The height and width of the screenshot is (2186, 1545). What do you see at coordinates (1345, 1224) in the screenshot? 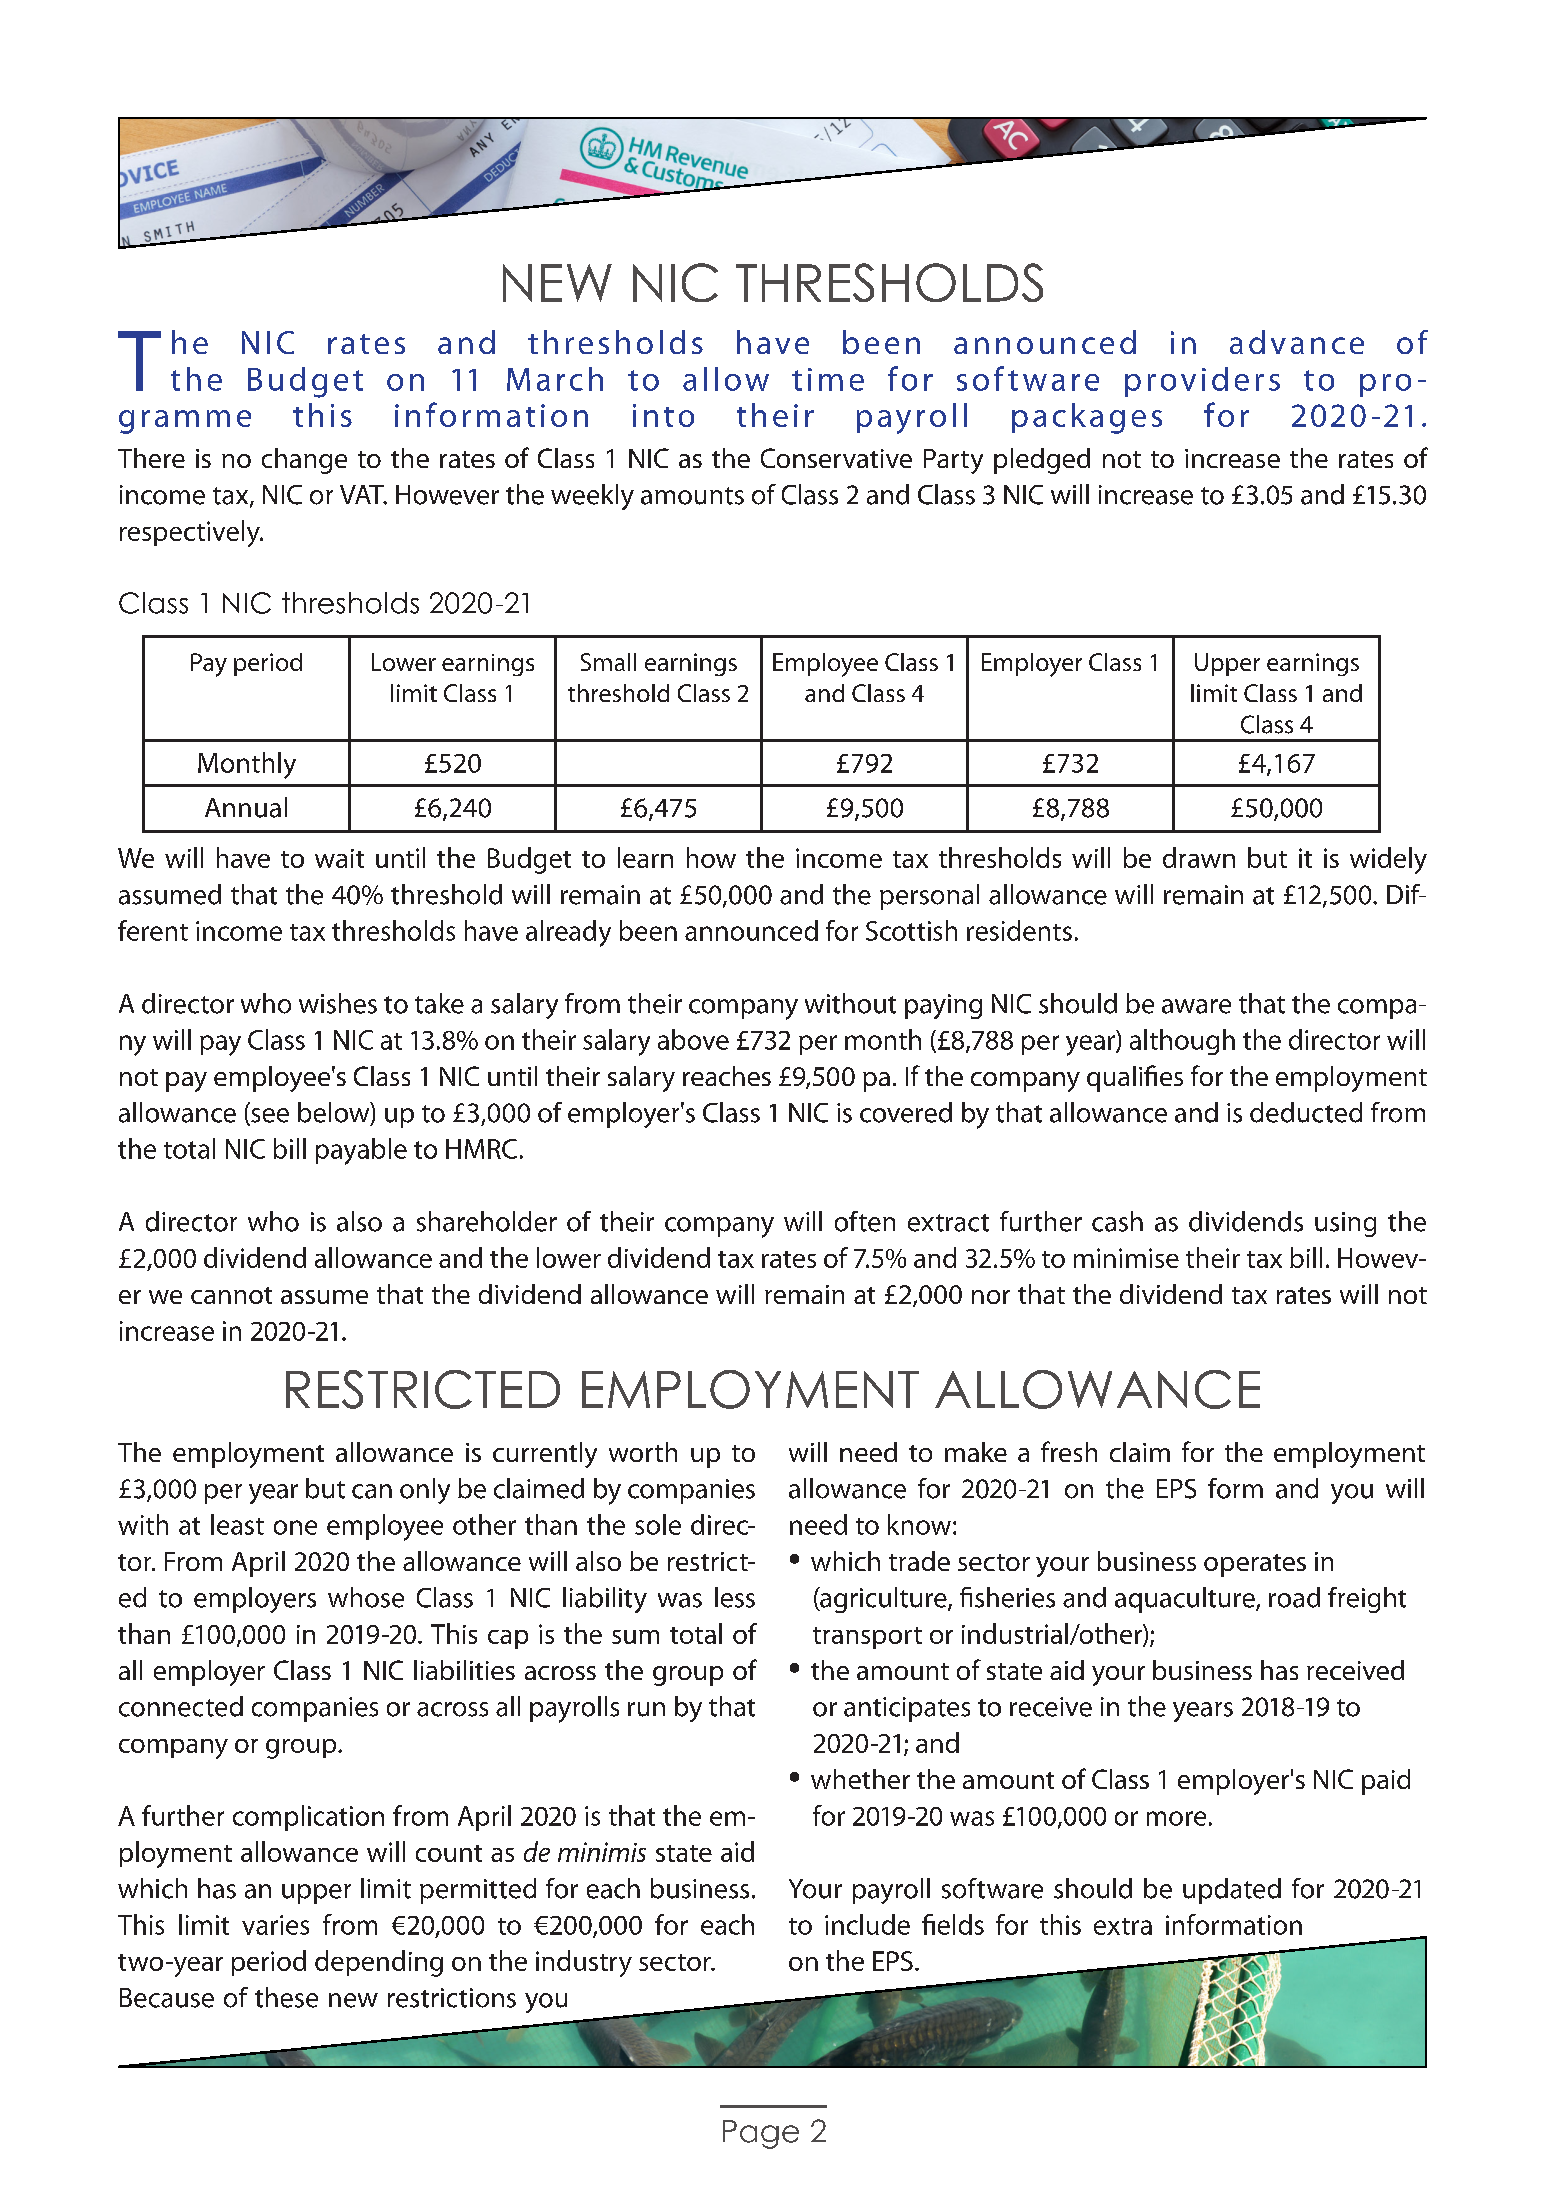
I see `using` at bounding box center [1345, 1224].
